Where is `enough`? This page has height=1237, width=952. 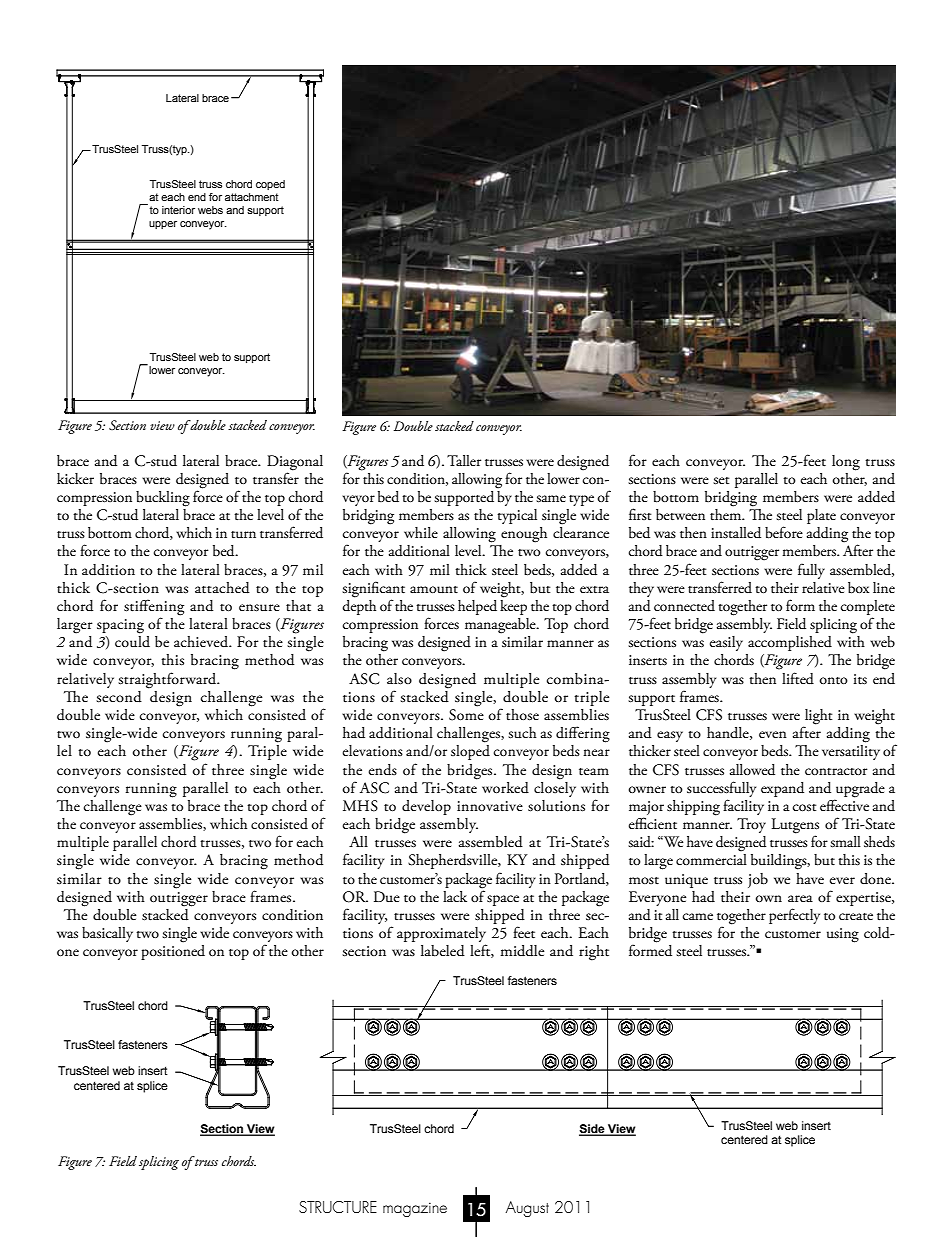 enough is located at coordinates (524, 535).
